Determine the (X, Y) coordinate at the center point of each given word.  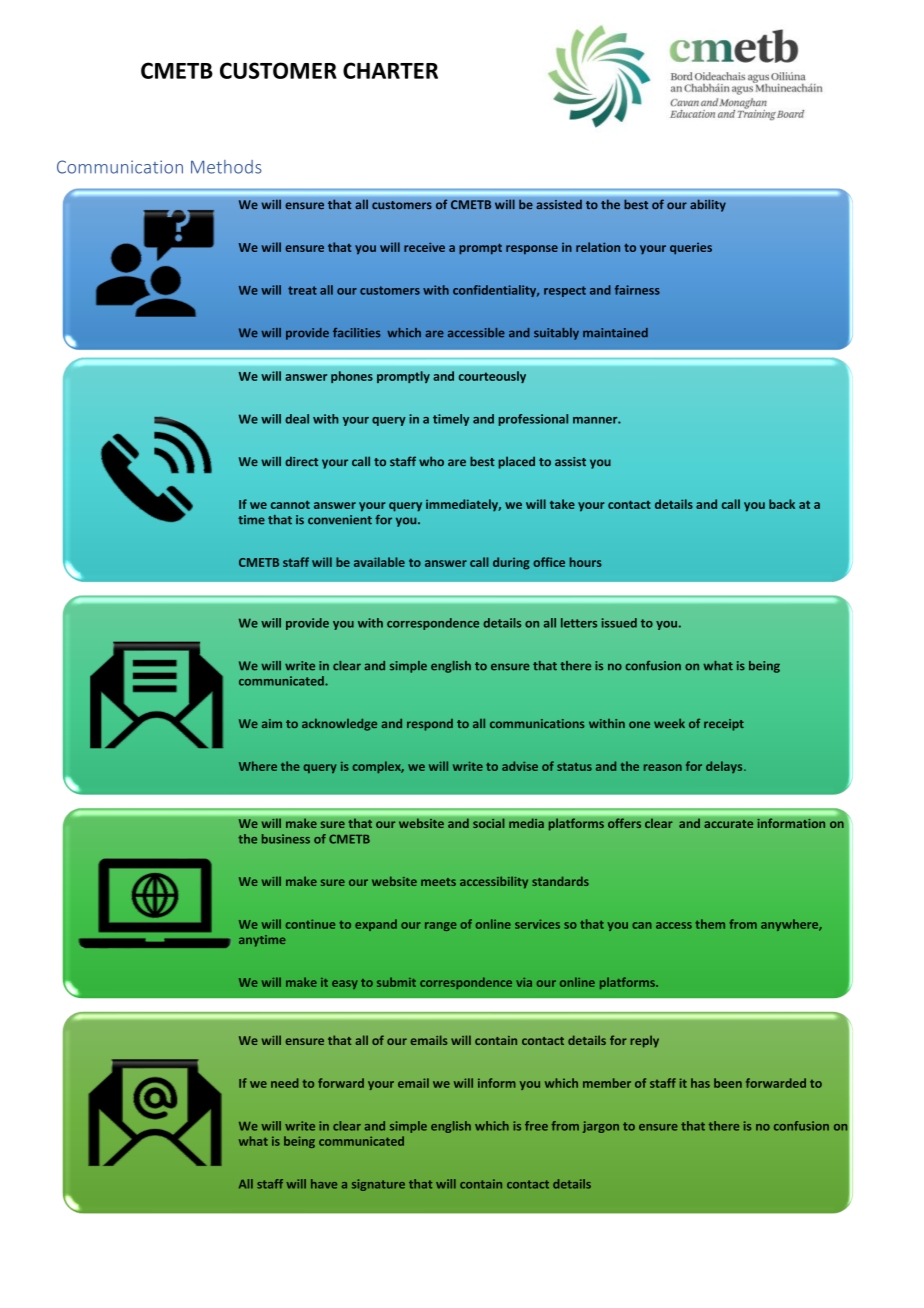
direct (301, 461)
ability (708, 205)
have (324, 1184)
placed (517, 462)
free (536, 1126)
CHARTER (390, 70)
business (286, 839)
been (728, 1083)
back (782, 504)
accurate (728, 824)
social (489, 823)
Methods (226, 167)
